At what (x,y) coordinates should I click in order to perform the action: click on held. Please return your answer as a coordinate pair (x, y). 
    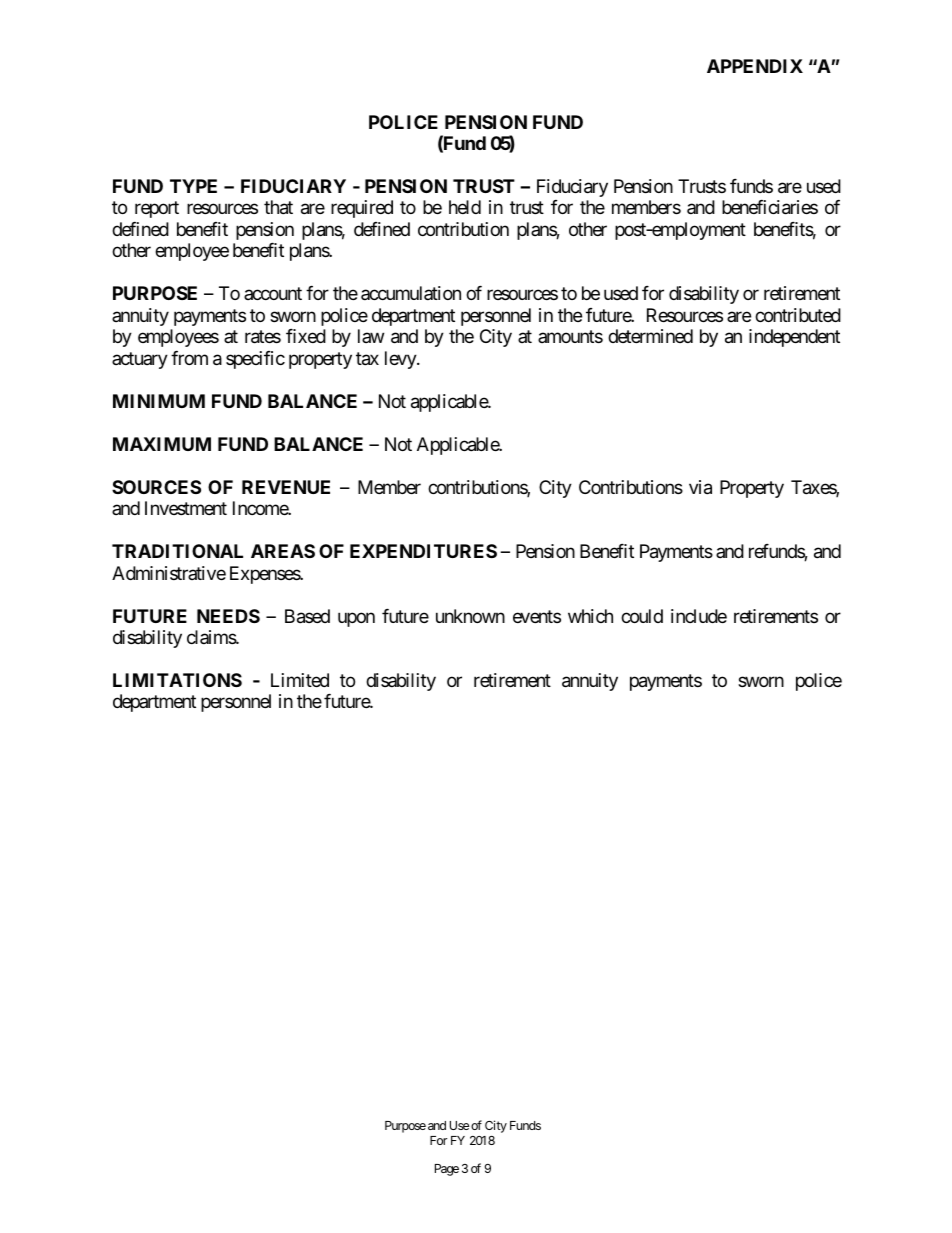
    Looking at the image, I should click on (465, 207).
